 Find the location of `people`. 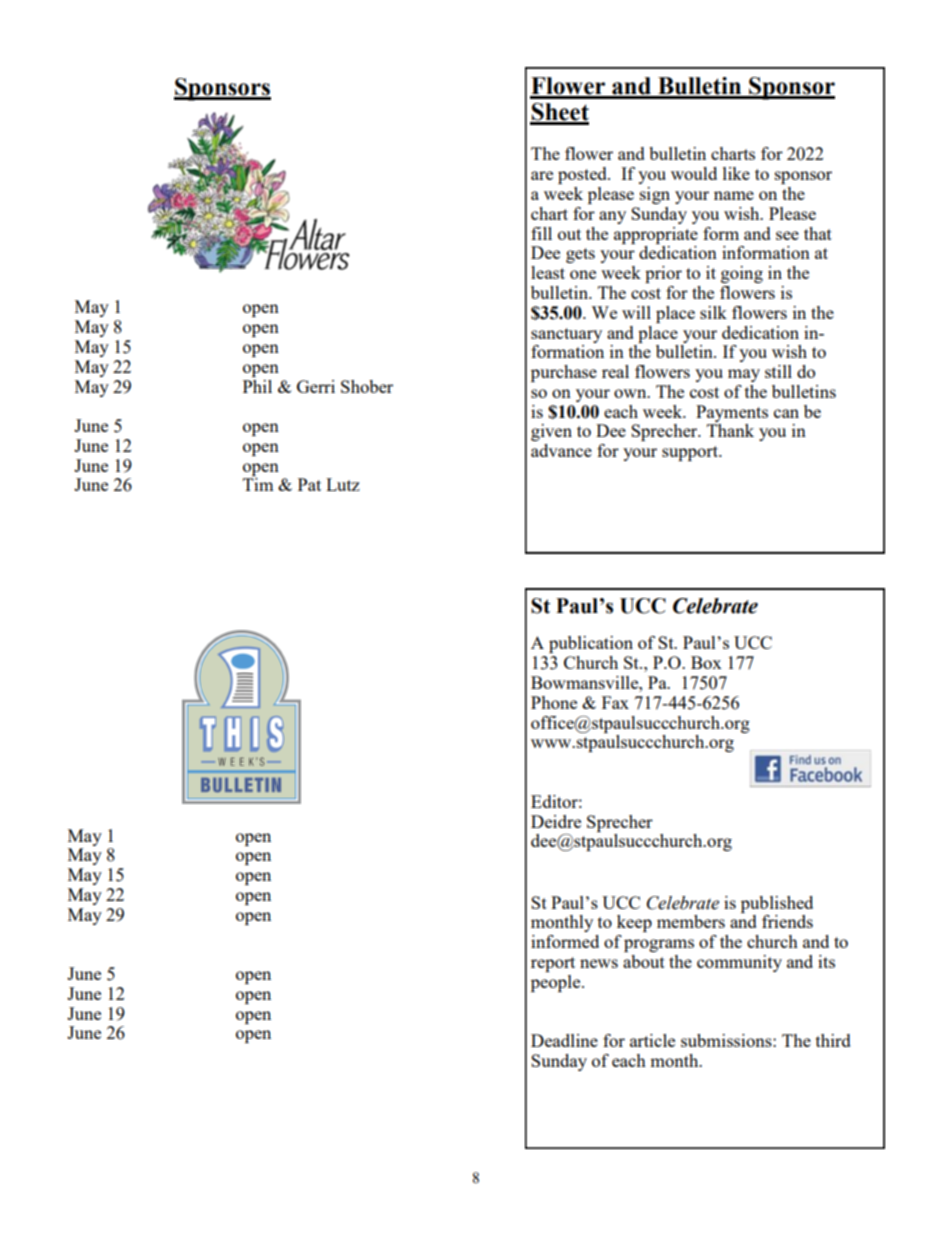

people is located at coordinates (557, 983).
